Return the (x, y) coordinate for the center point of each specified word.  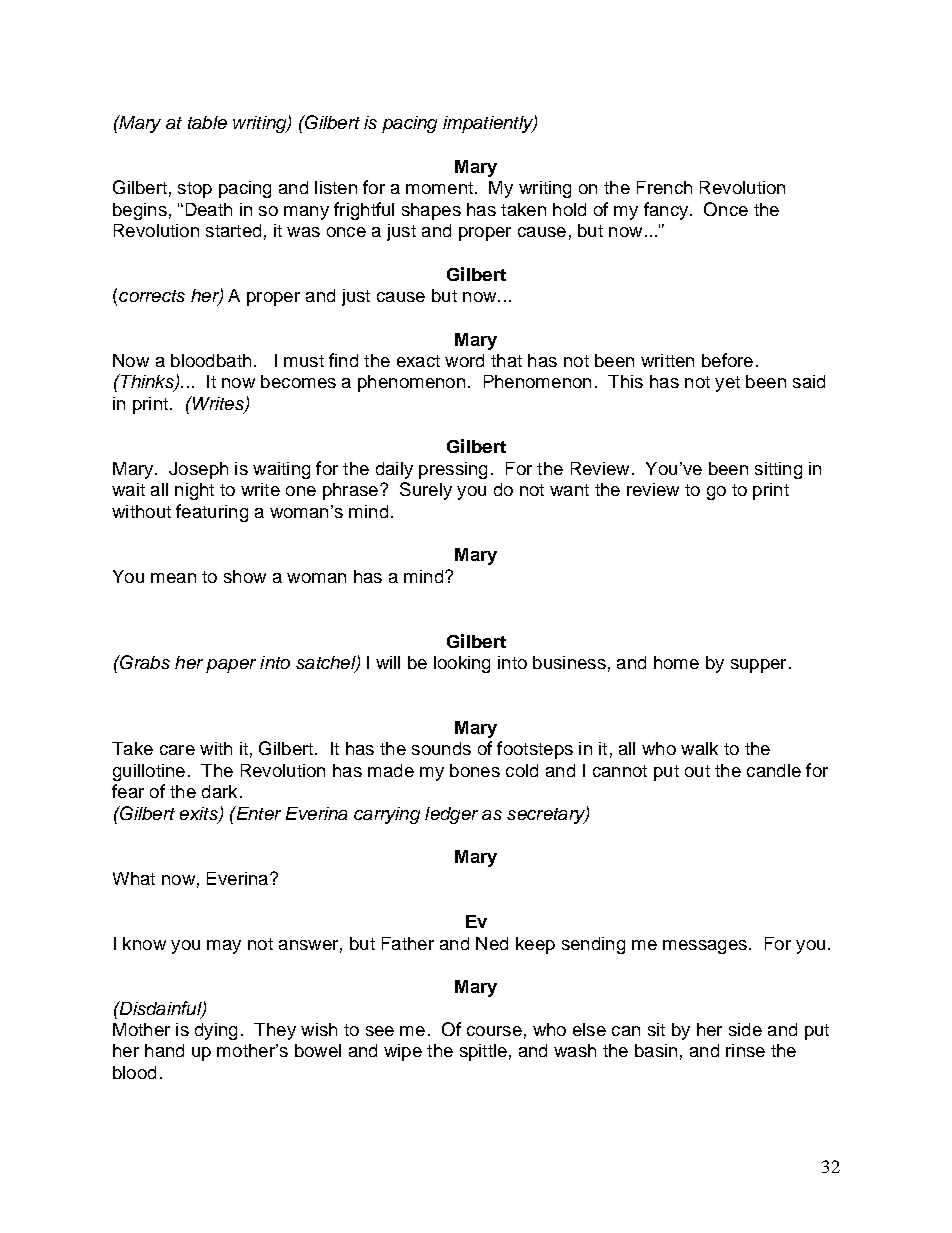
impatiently (489, 124)
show (245, 576)
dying (216, 1031)
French (664, 187)
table (207, 122)
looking (462, 664)
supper (758, 666)
